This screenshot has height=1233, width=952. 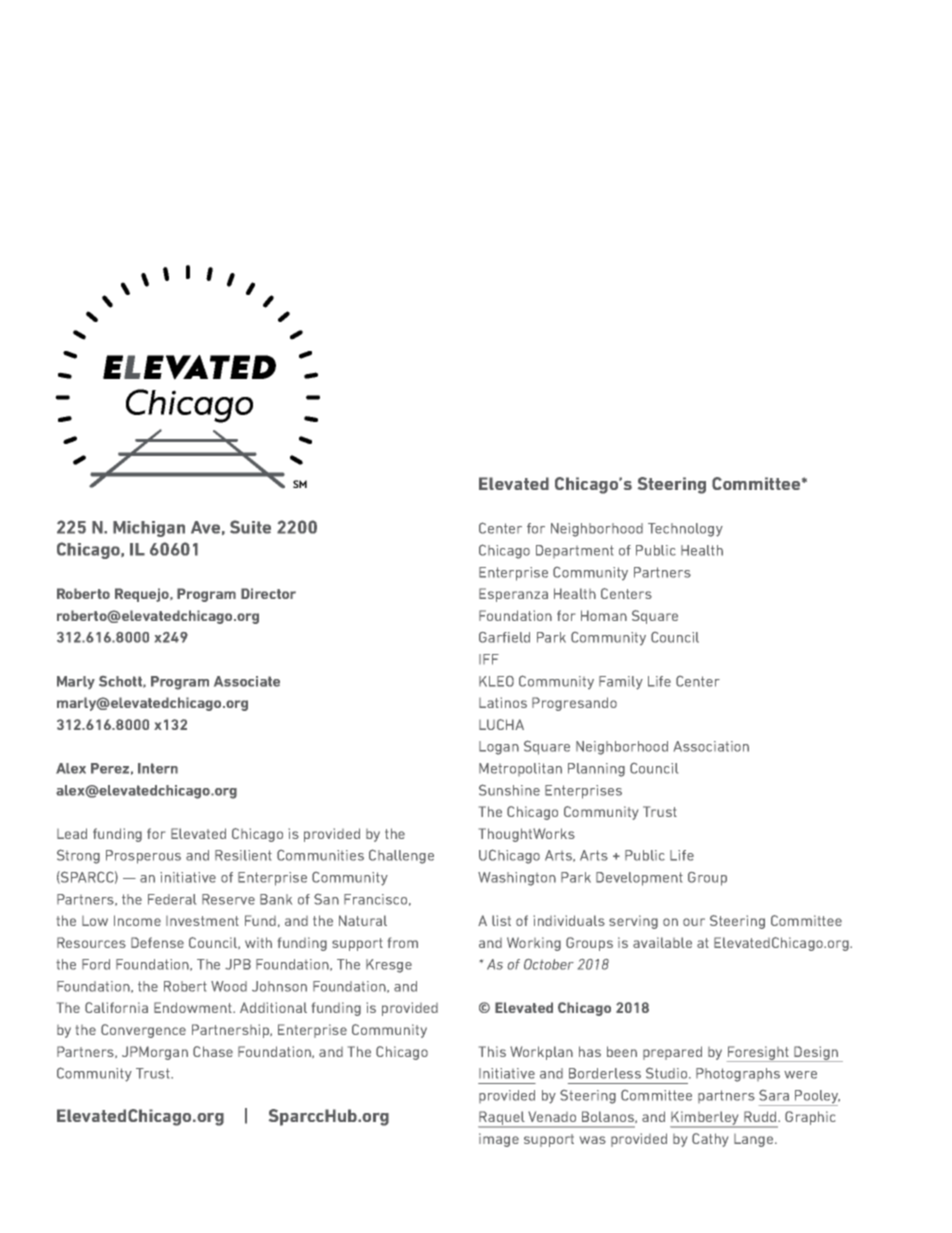 What do you see at coordinates (711, 746) in the screenshot?
I see `Association` at bounding box center [711, 746].
